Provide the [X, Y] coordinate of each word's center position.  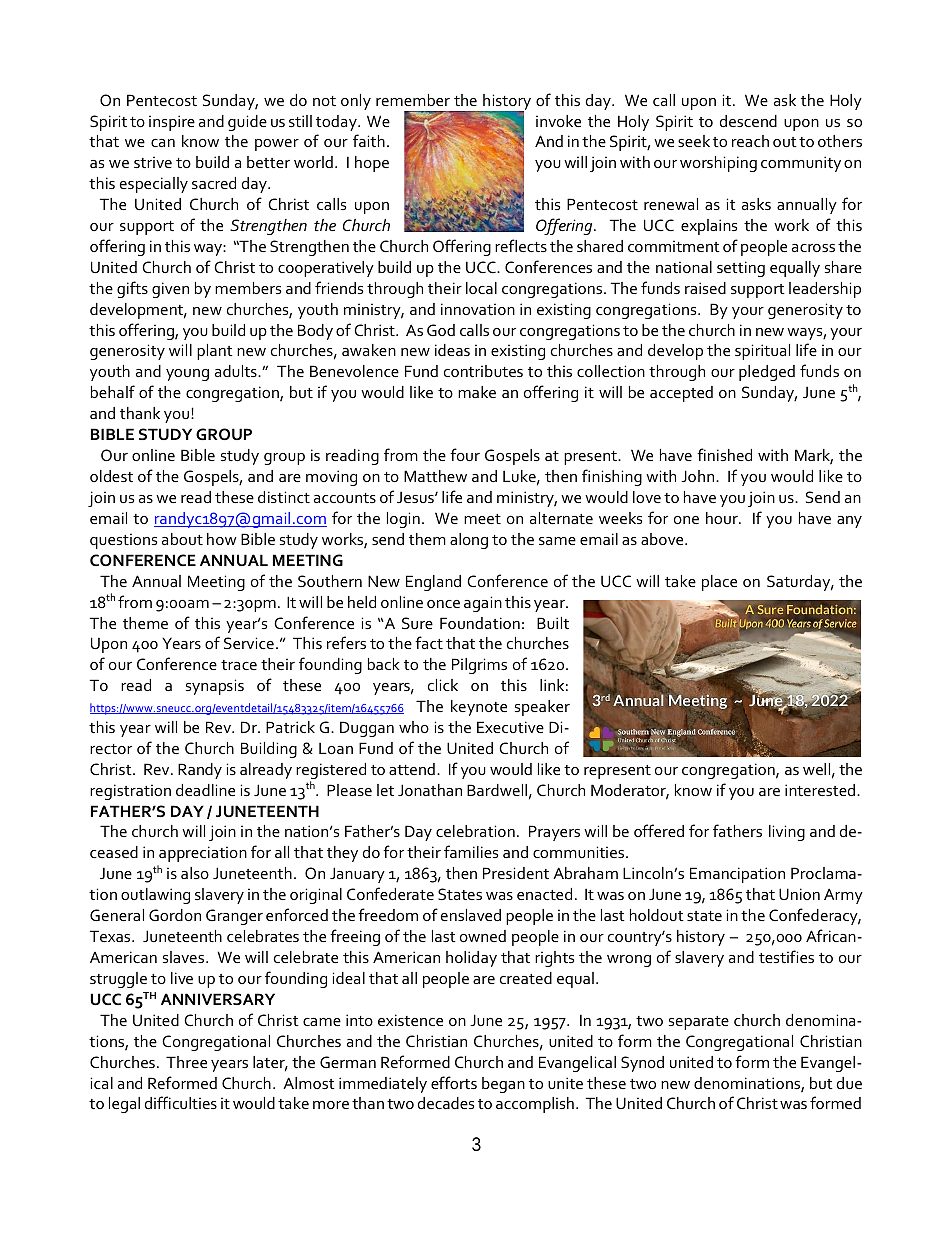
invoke [558, 121]
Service [249, 643]
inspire [172, 123]
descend [748, 121]
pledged [767, 373]
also [195, 873]
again [483, 604]
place [719, 583]
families [471, 851]
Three [186, 1062]
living [787, 833]
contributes [483, 371]
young [187, 375]
